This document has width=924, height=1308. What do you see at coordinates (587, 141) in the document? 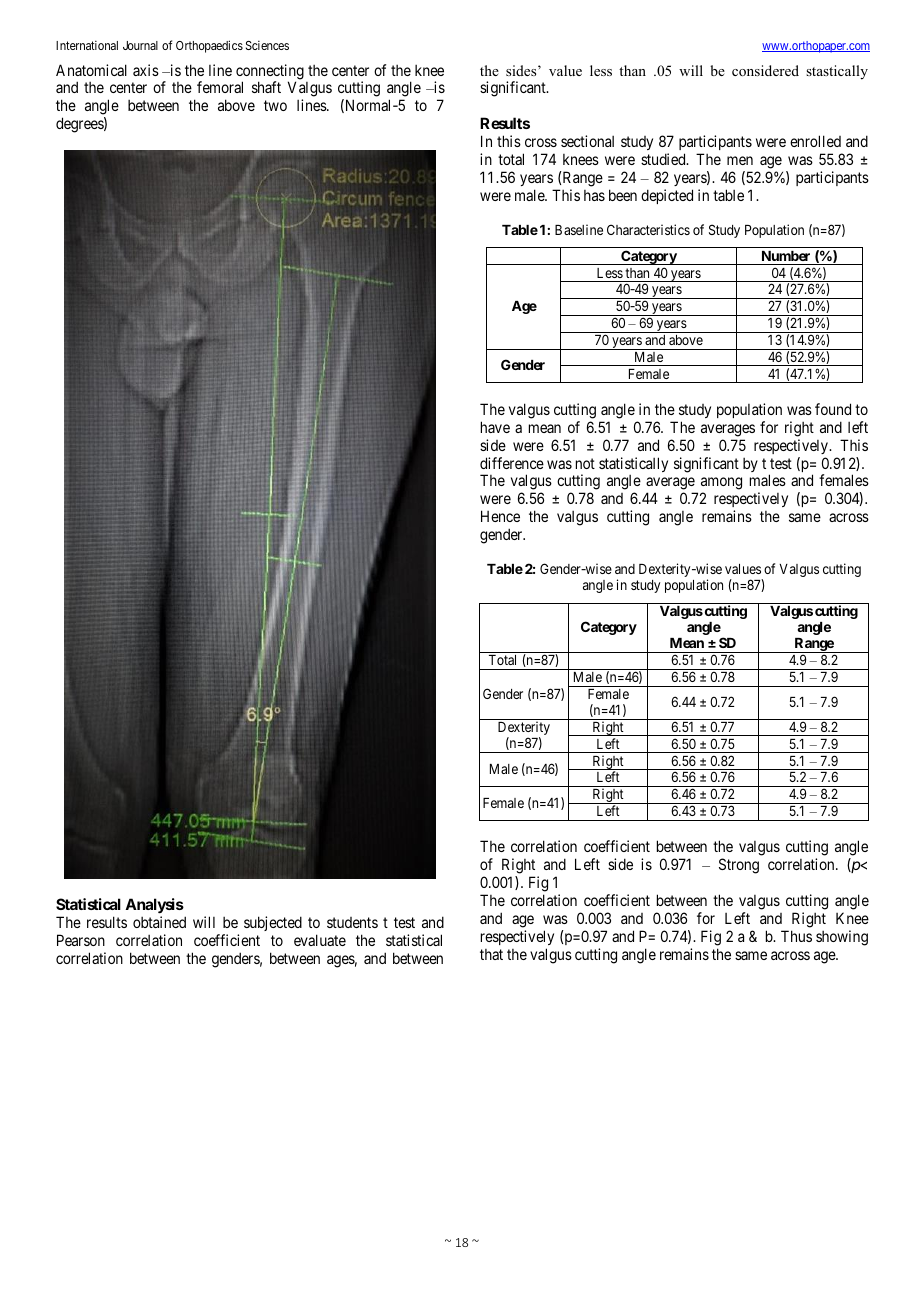
I see `sectional` at bounding box center [587, 141].
